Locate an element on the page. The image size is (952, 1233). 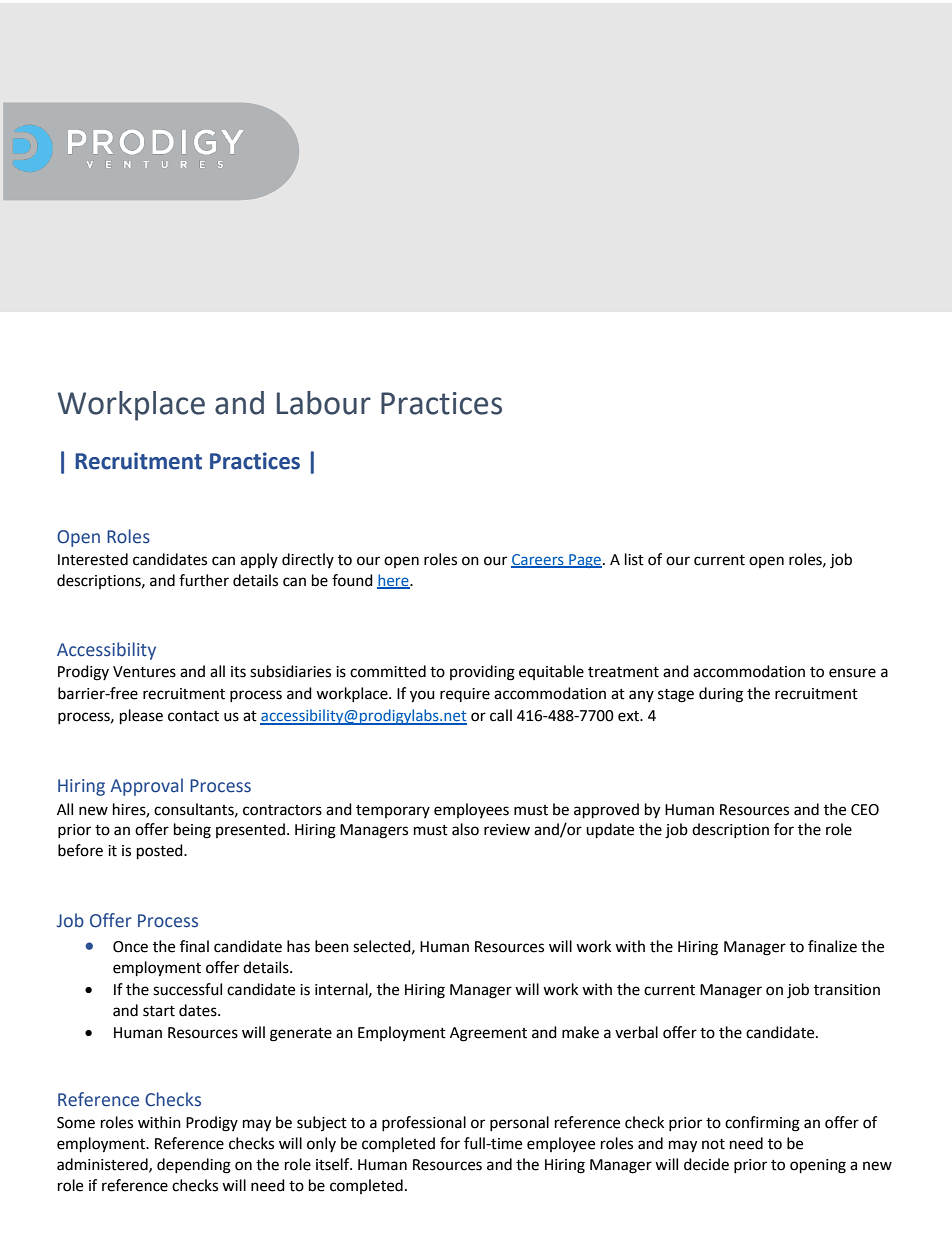
transition is located at coordinates (847, 990).
